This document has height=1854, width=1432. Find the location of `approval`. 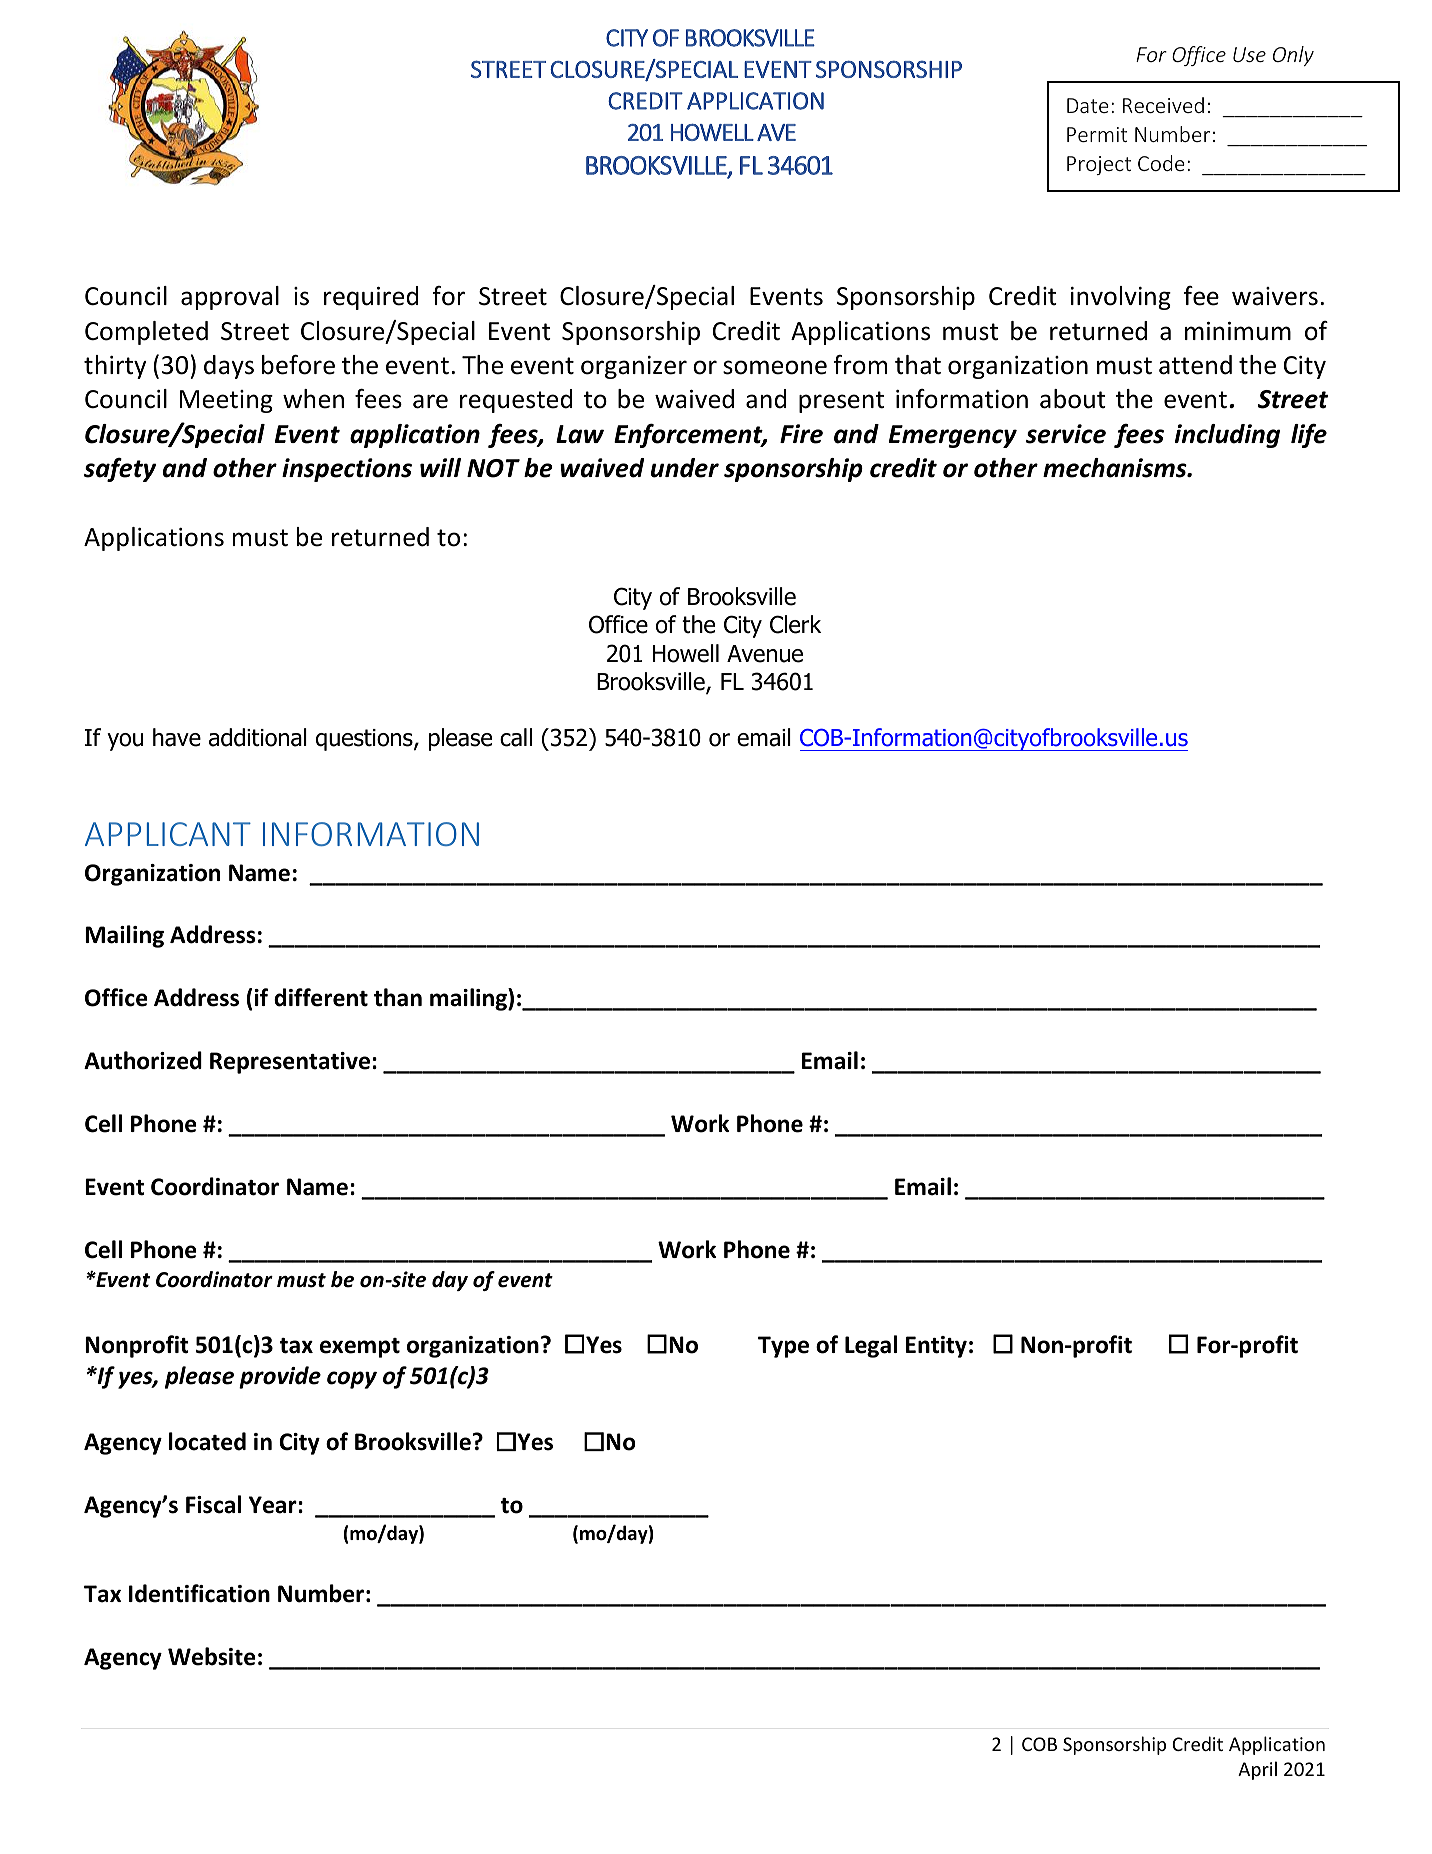

approval is located at coordinates (230, 298).
